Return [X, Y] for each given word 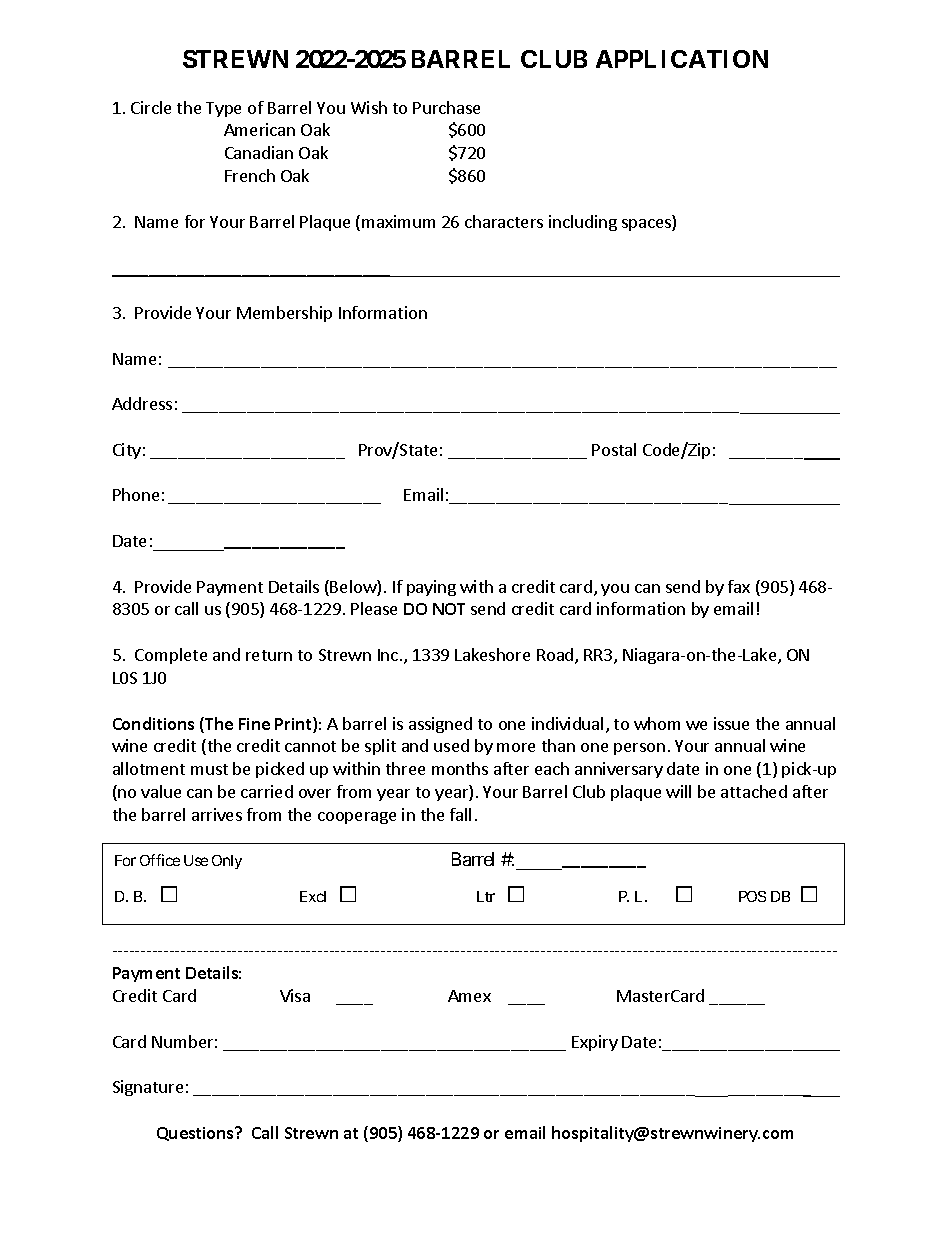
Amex [469, 996]
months [460, 768]
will [678, 791]
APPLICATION [682, 59]
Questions [196, 1134]
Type [223, 109]
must [209, 769]
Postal [614, 449]
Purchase [446, 107]
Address [142, 403]
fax [739, 586]
